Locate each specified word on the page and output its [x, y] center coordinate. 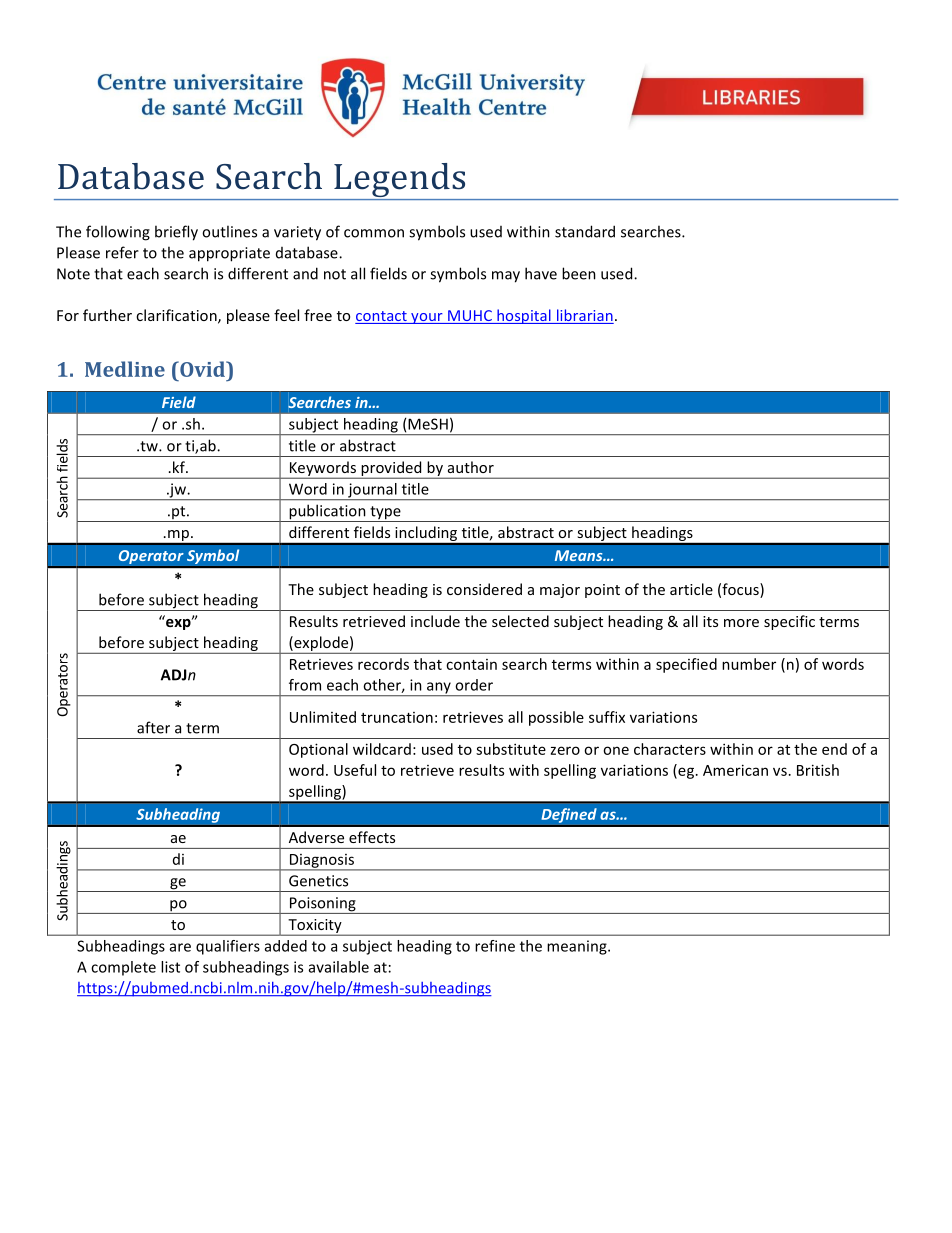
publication [327, 513]
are [180, 947]
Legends [400, 181]
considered [484, 589]
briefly [176, 233]
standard [585, 231]
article [691, 589]
